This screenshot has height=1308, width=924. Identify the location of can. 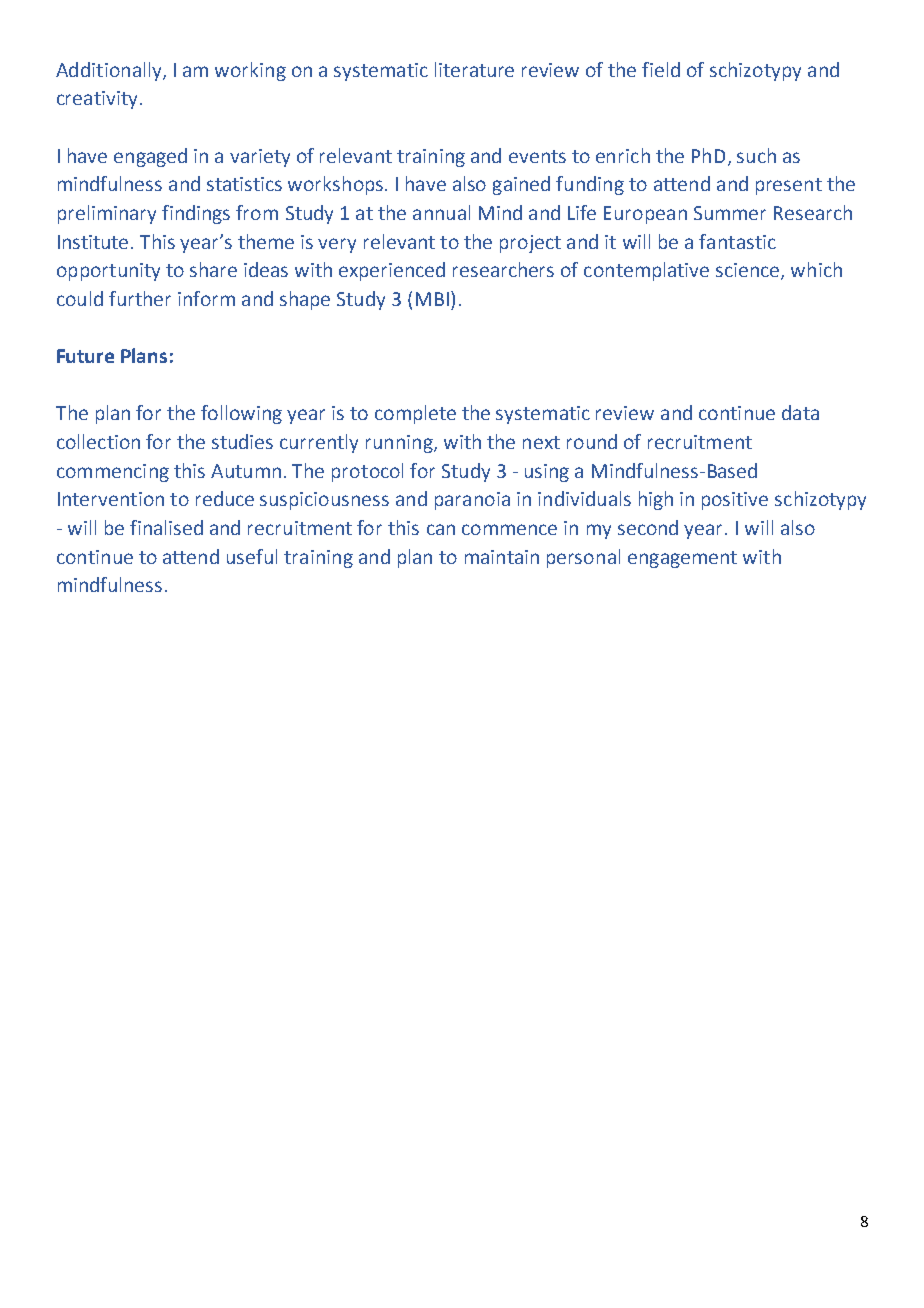
(441, 529).
